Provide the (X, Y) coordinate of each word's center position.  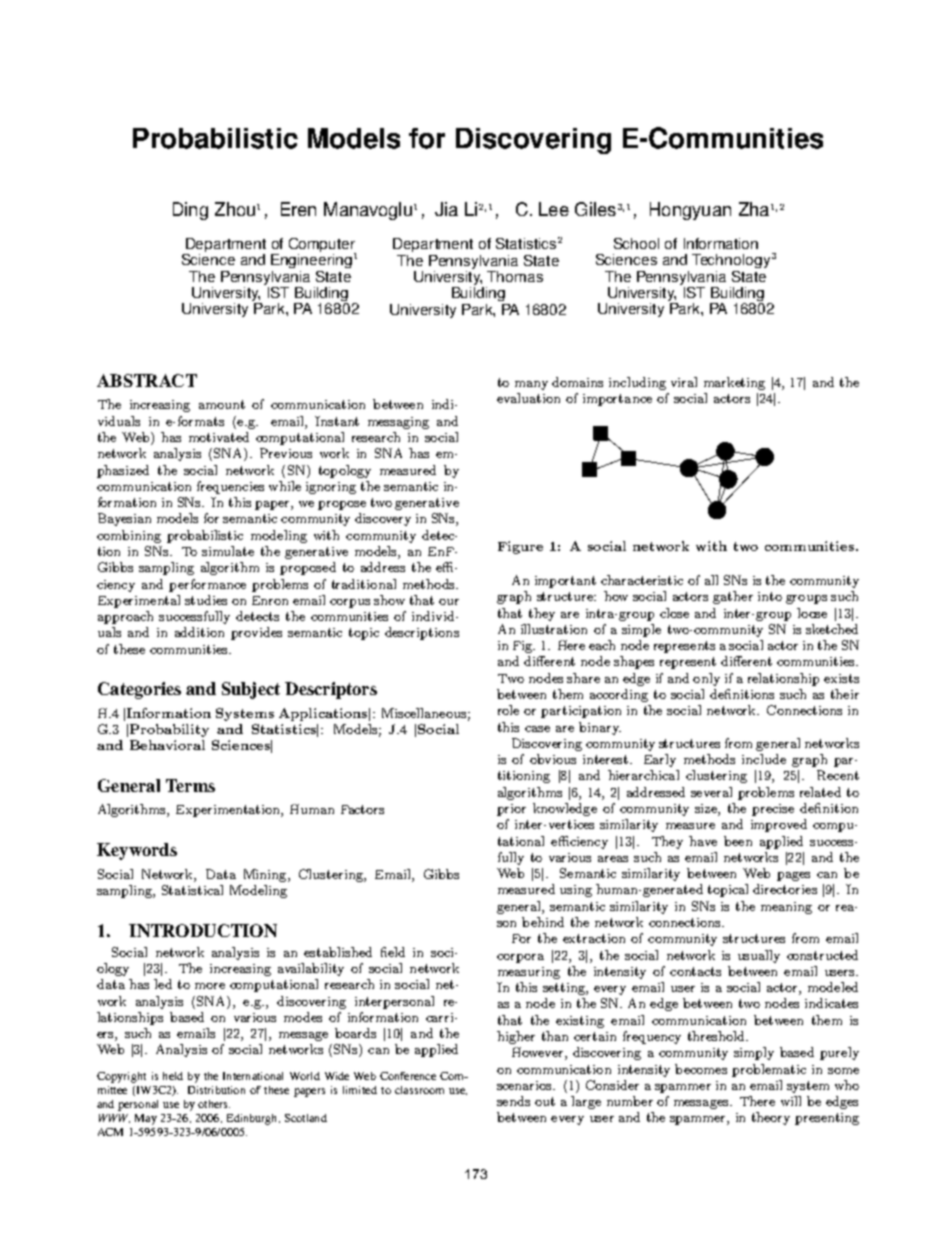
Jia (446, 209)
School (636, 243)
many (531, 385)
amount (222, 404)
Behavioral (167, 745)
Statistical (192, 890)
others (214, 1104)
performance (207, 585)
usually (759, 956)
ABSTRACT (147, 380)
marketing (734, 383)
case (537, 729)
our (449, 602)
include (764, 759)
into (770, 596)
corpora (520, 958)
